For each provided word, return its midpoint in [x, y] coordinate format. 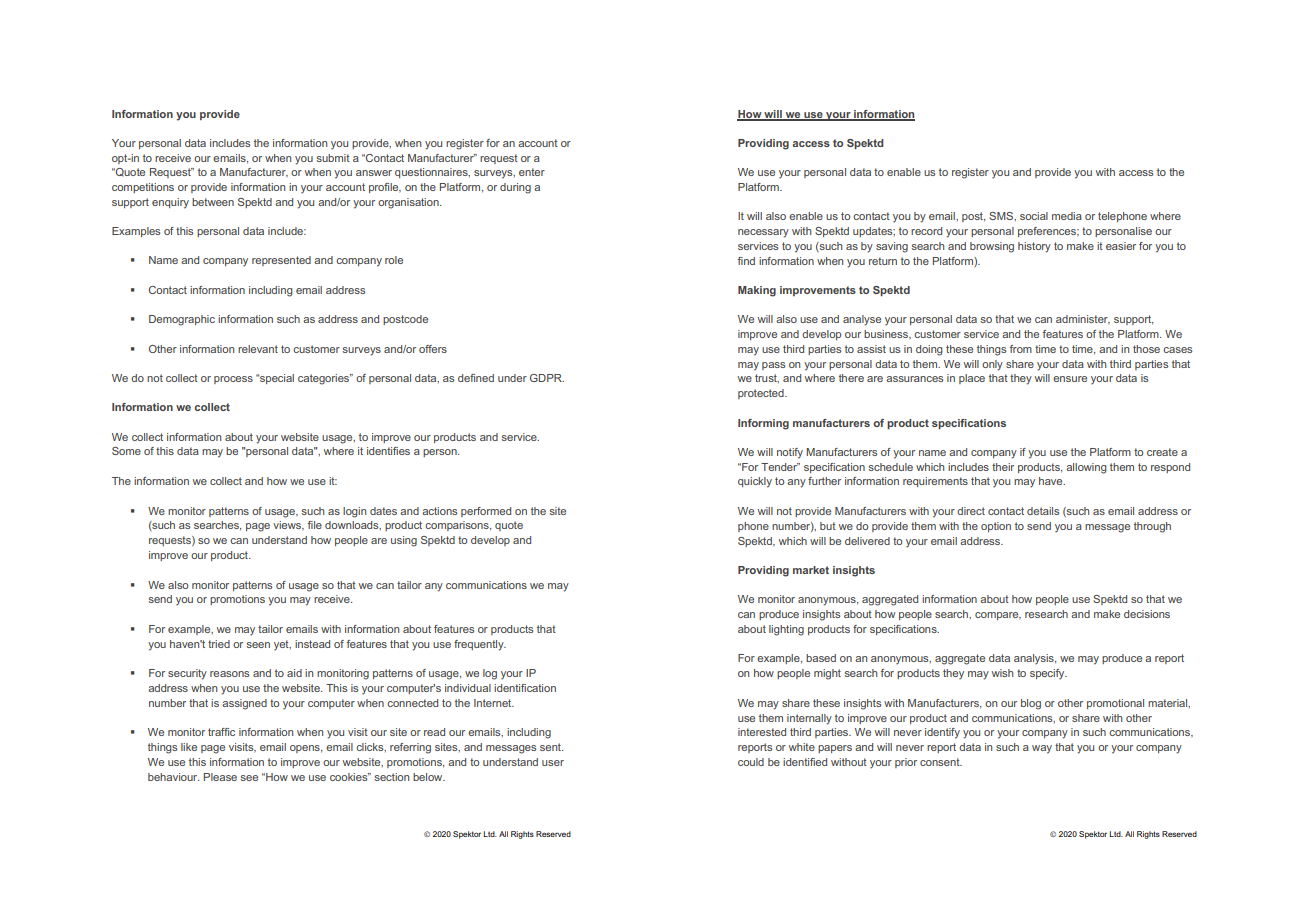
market [811, 570]
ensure [1070, 379]
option [996, 527]
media [1067, 216]
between [213, 202]
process [233, 380]
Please [220, 777]
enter [532, 172]
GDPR [547, 378]
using [404, 541]
